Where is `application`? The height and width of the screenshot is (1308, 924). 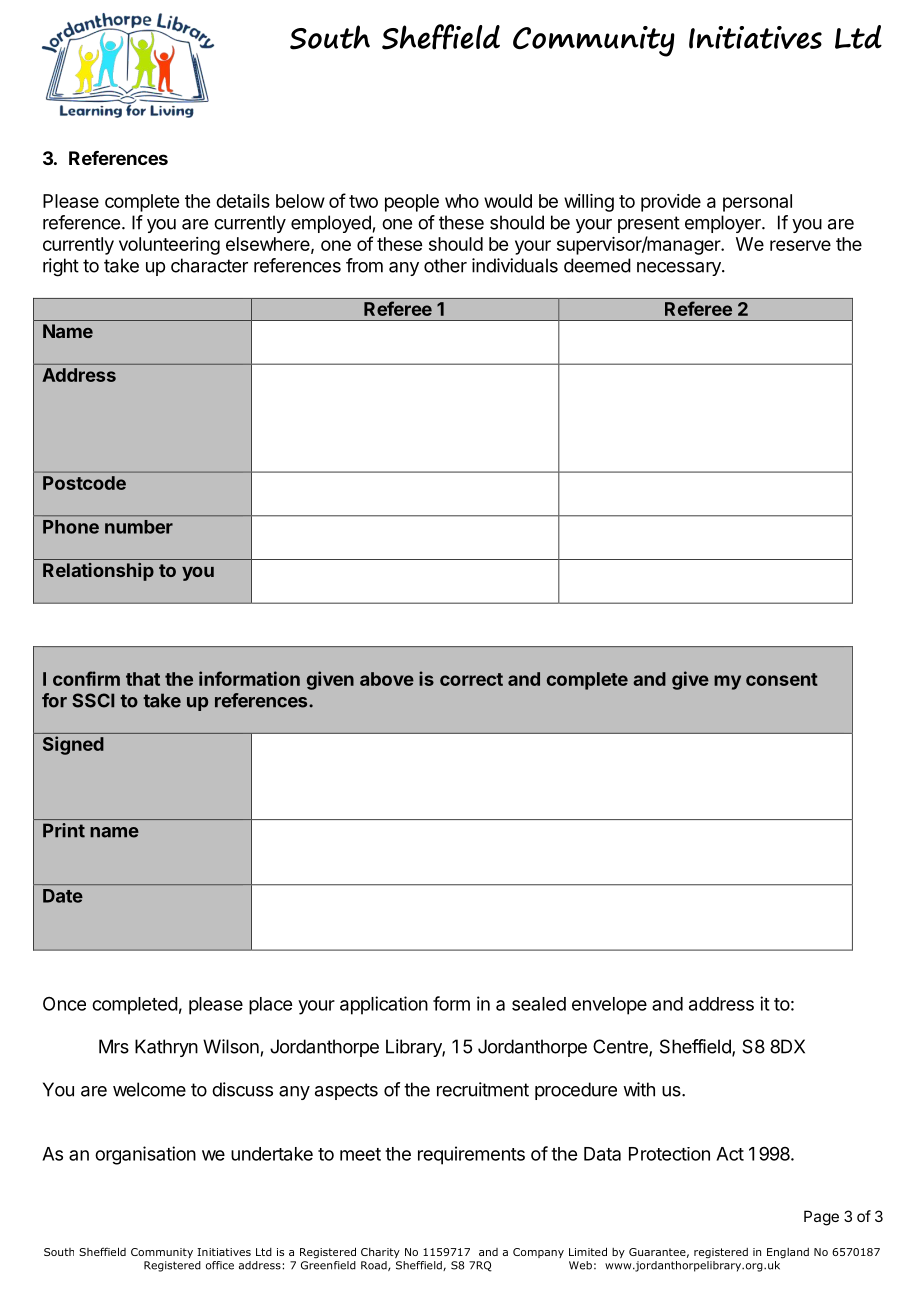
application is located at coordinates (384, 1005).
